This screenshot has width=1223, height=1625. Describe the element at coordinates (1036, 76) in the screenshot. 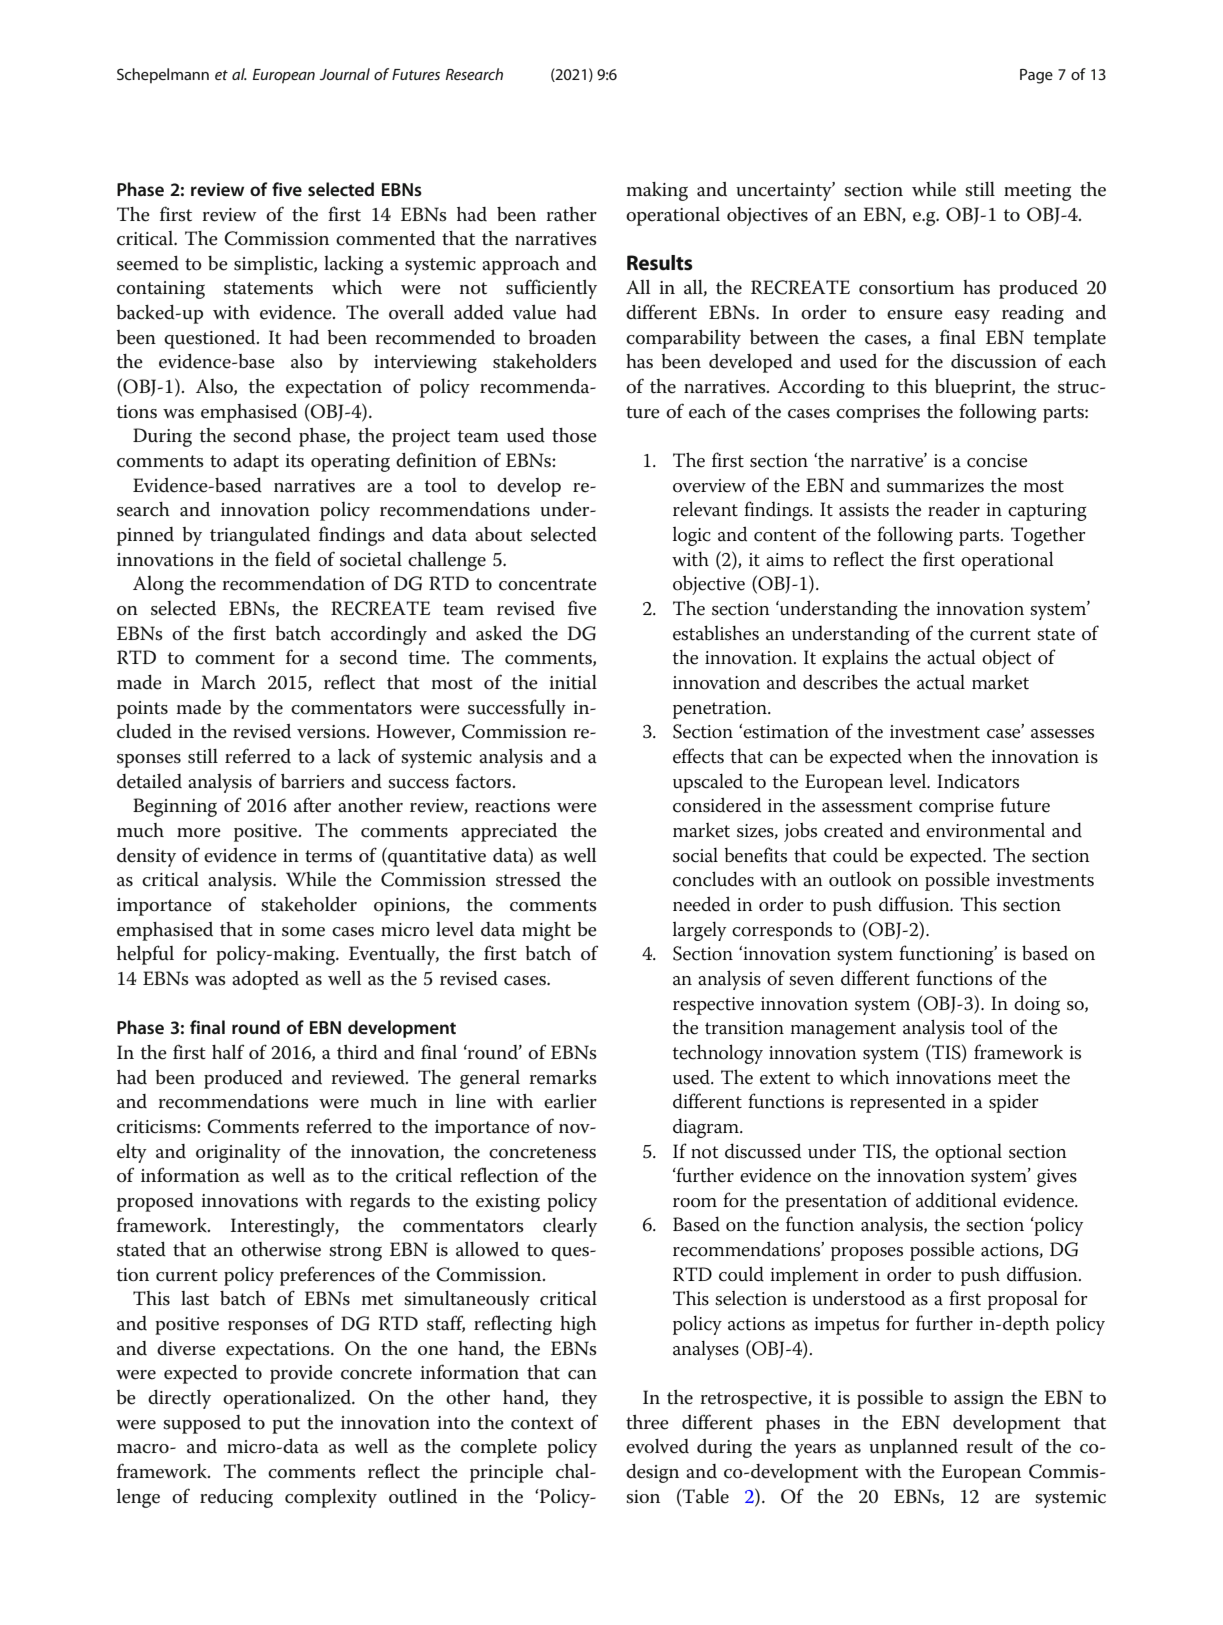

I see `Page` at that location.
